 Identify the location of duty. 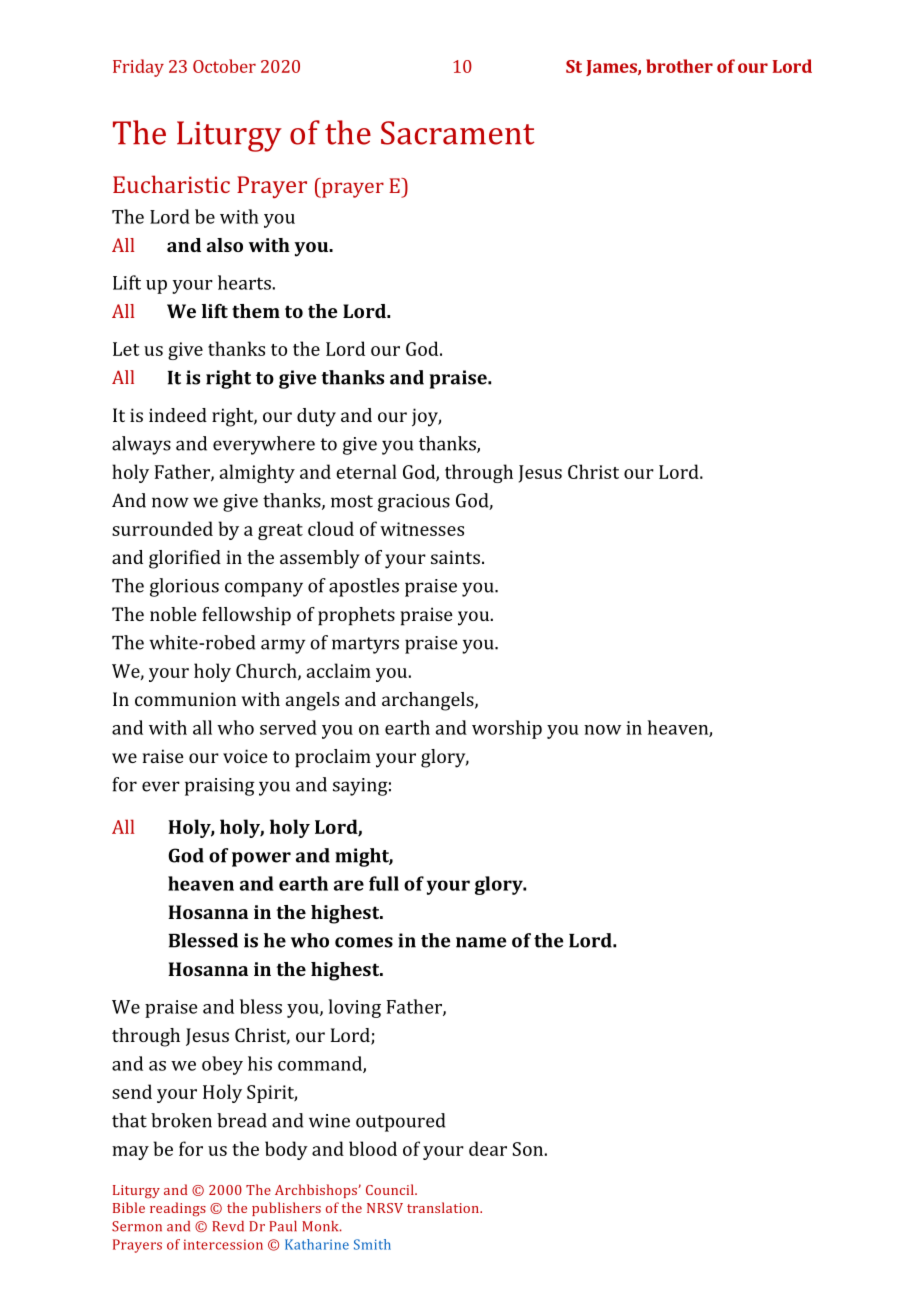
(316, 417).
